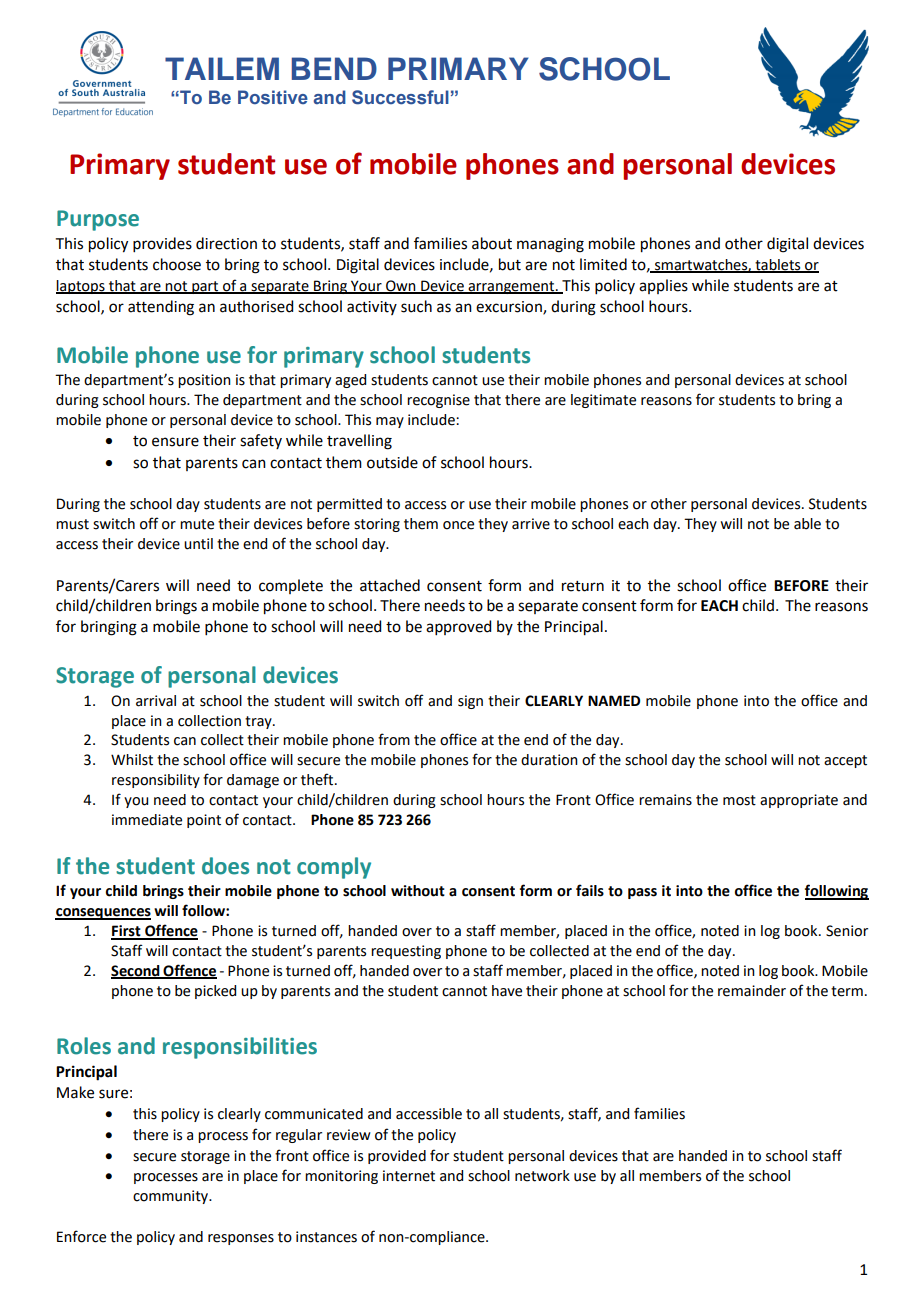 The image size is (924, 1308). I want to click on Successful, so click(400, 97).
